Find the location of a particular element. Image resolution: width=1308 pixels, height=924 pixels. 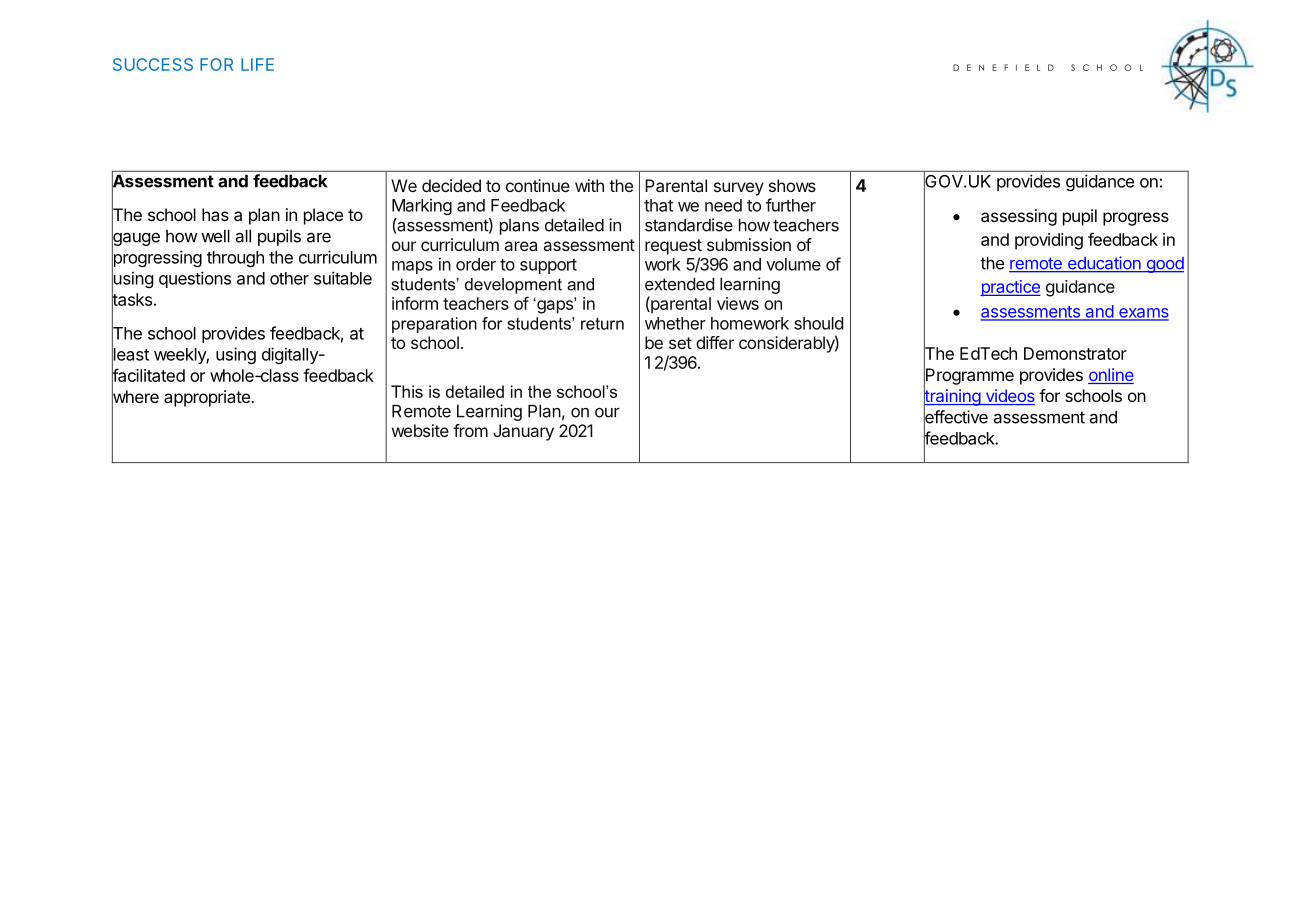

SUCCESS is located at coordinates (153, 64).
